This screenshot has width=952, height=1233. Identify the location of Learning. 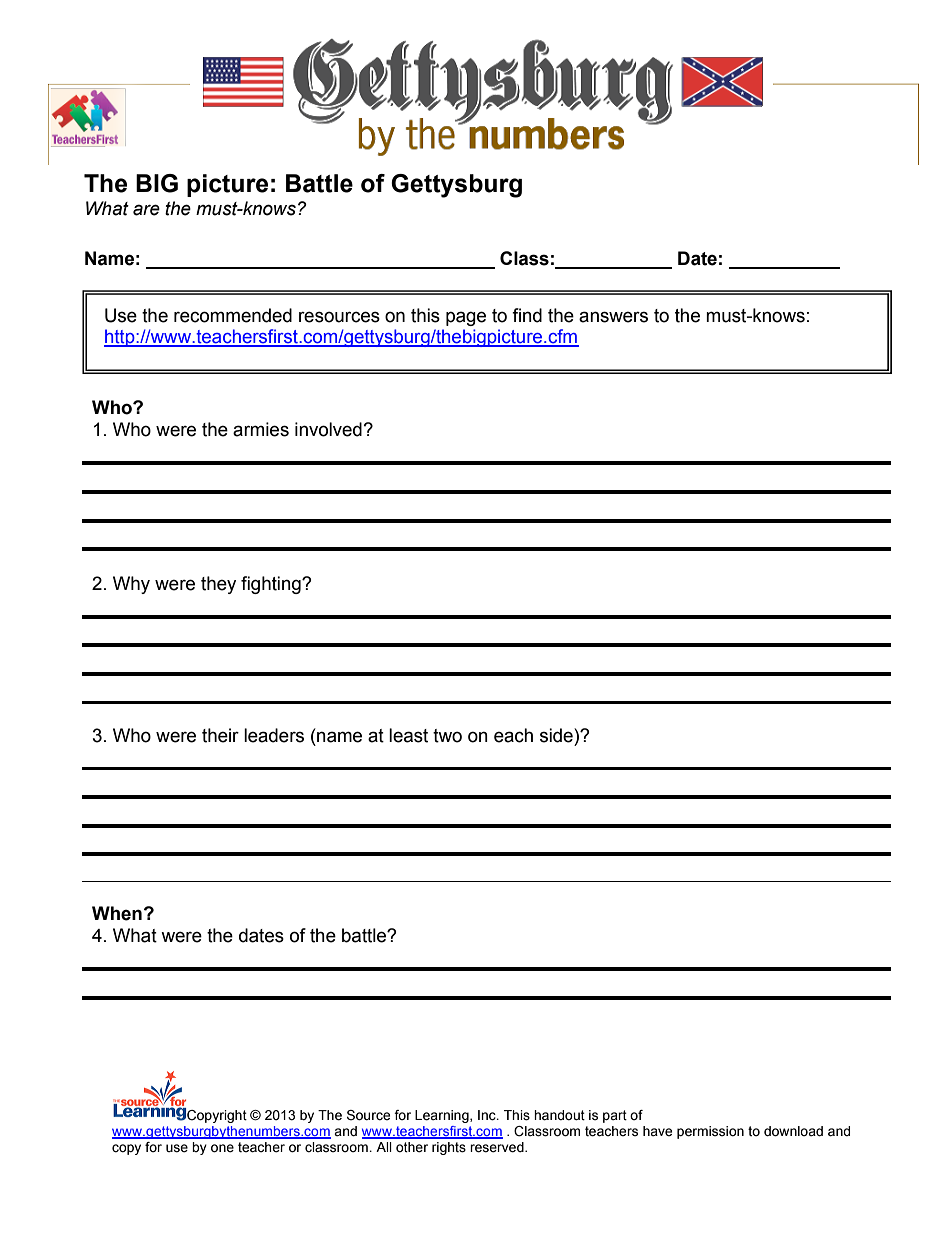
(443, 1116).
